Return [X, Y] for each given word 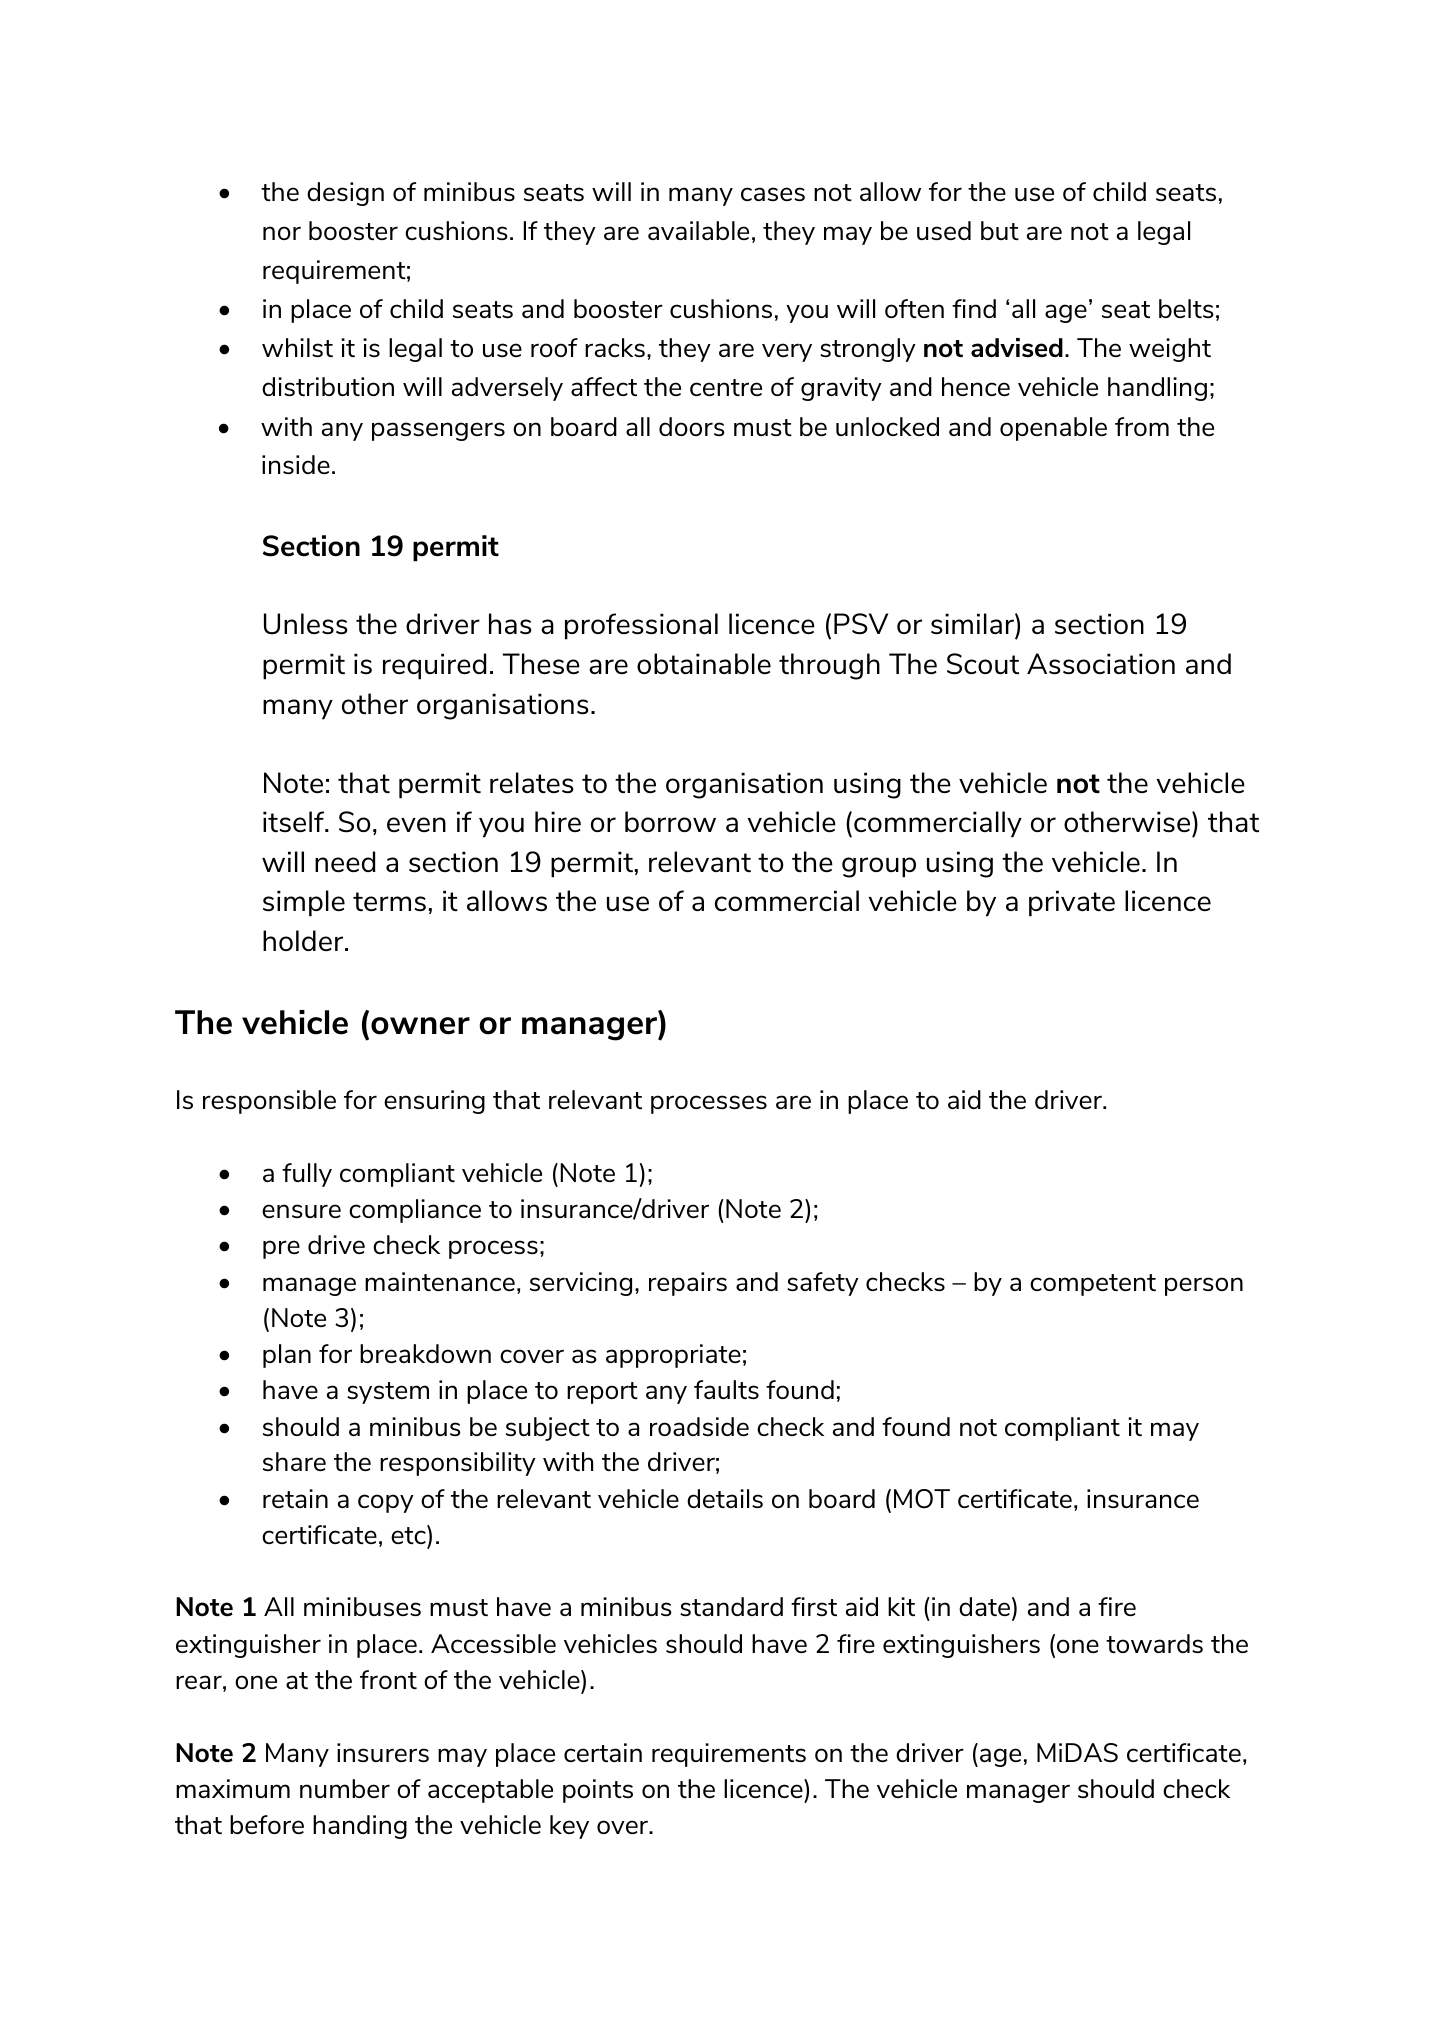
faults [726, 1389]
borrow [670, 821]
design [345, 194]
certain [603, 1752]
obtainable [704, 663]
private [1072, 903]
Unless [306, 624]
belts [1186, 308]
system [388, 1393]
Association [1101, 663]
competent [1093, 1285]
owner [420, 1026]
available [698, 230]
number [345, 1788]
